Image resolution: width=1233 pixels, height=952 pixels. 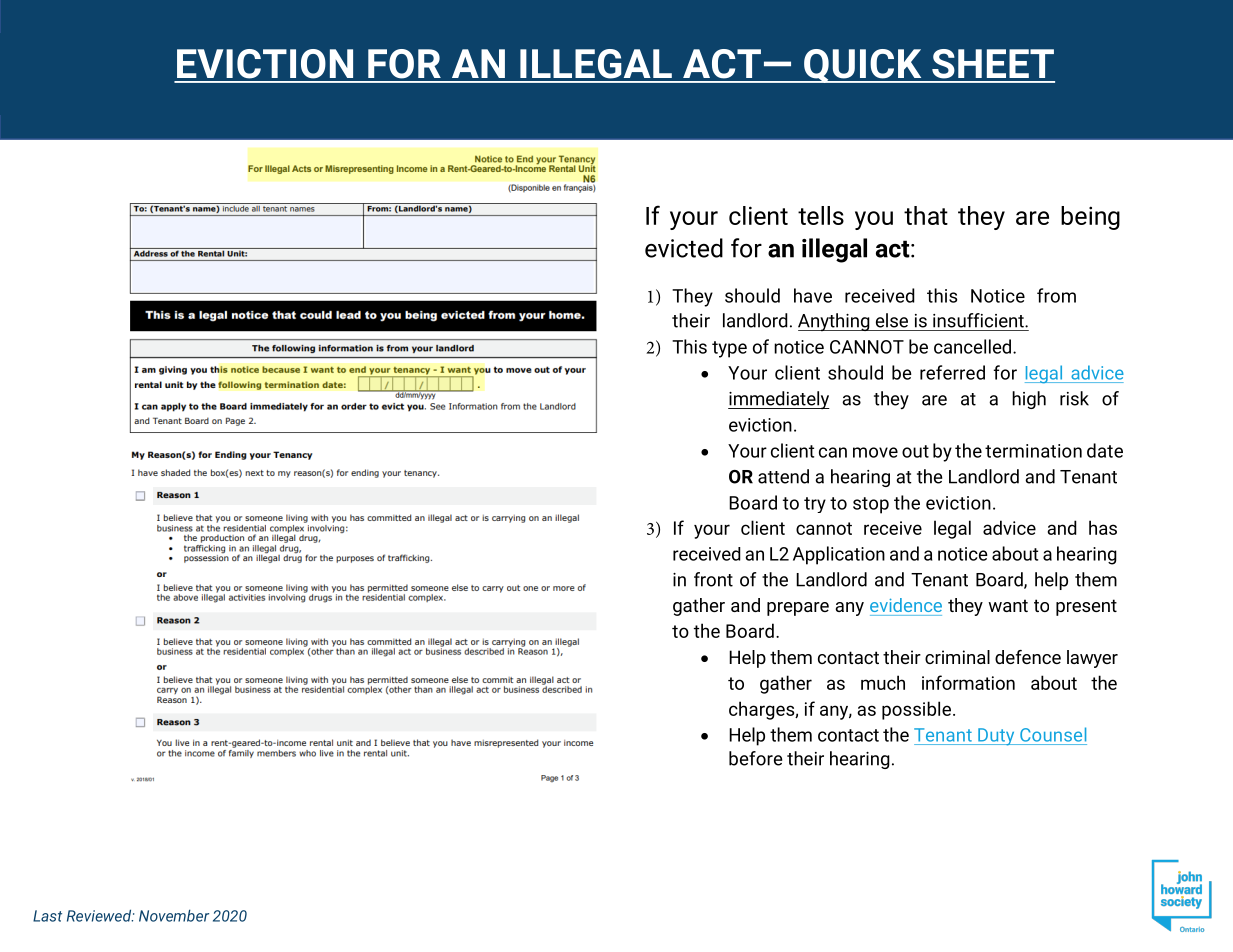 I want to click on stop, so click(x=871, y=505).
